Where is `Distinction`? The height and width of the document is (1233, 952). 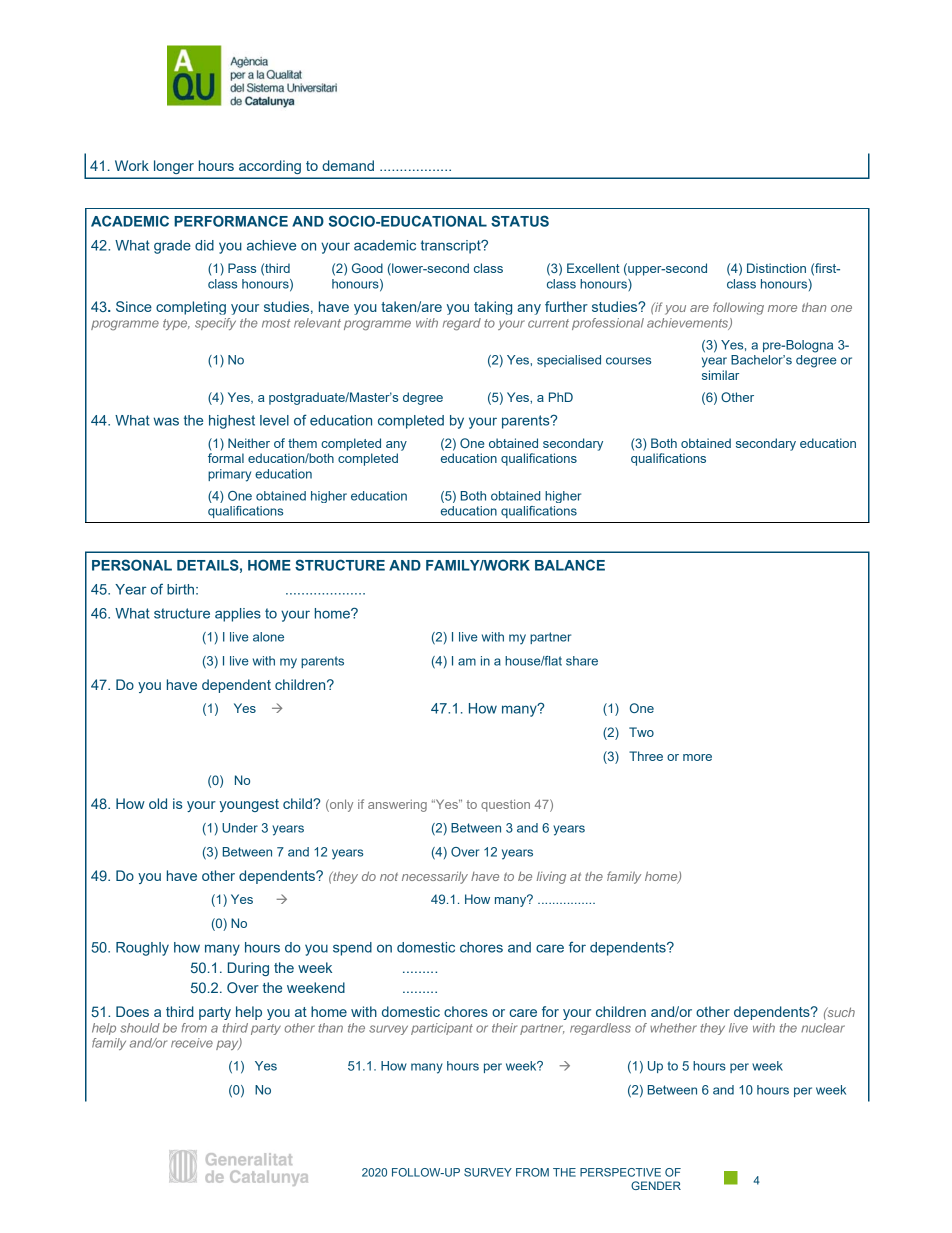 Distinction is located at coordinates (776, 268).
